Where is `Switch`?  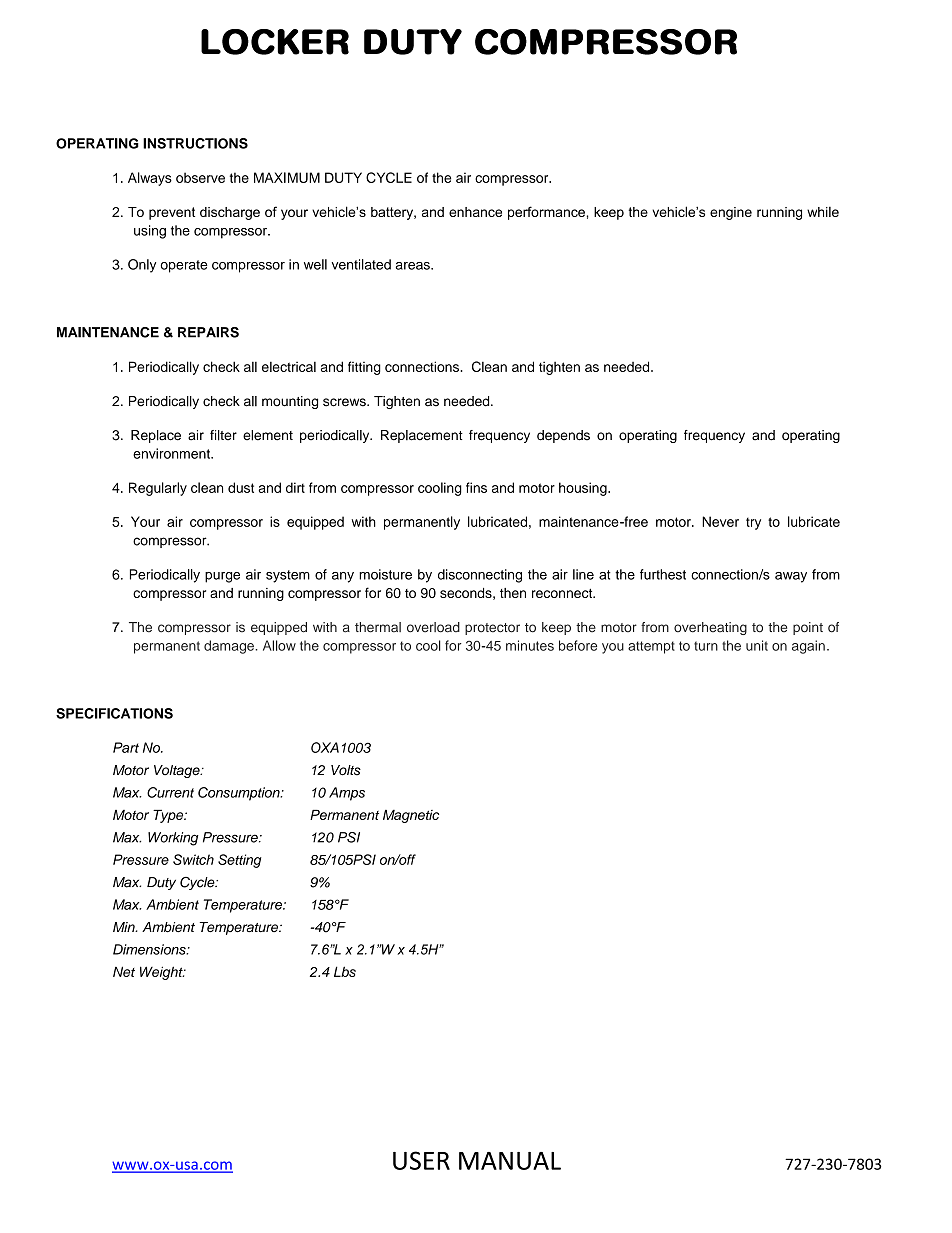
Switch is located at coordinates (193, 859).
